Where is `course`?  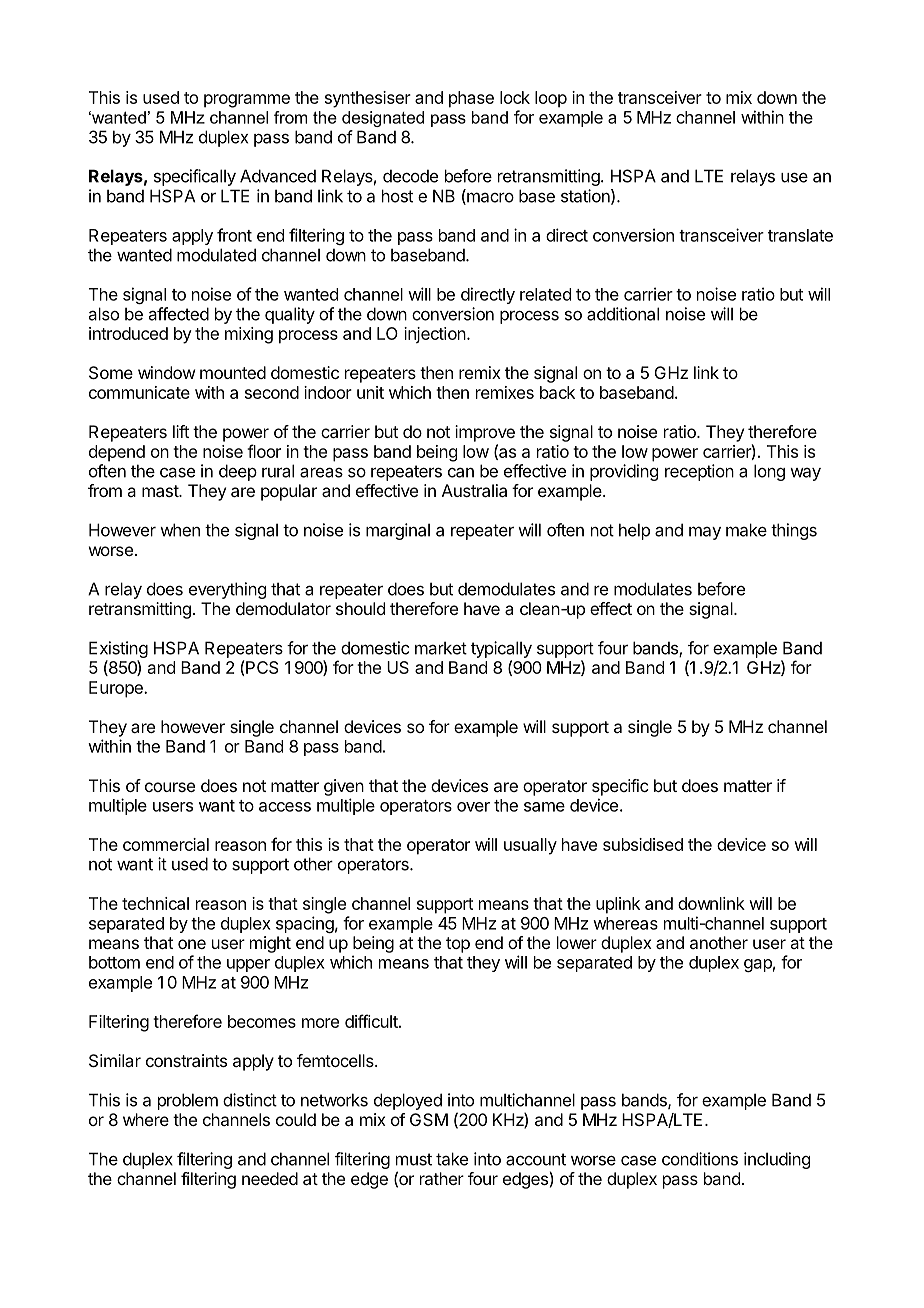 course is located at coordinates (170, 787).
